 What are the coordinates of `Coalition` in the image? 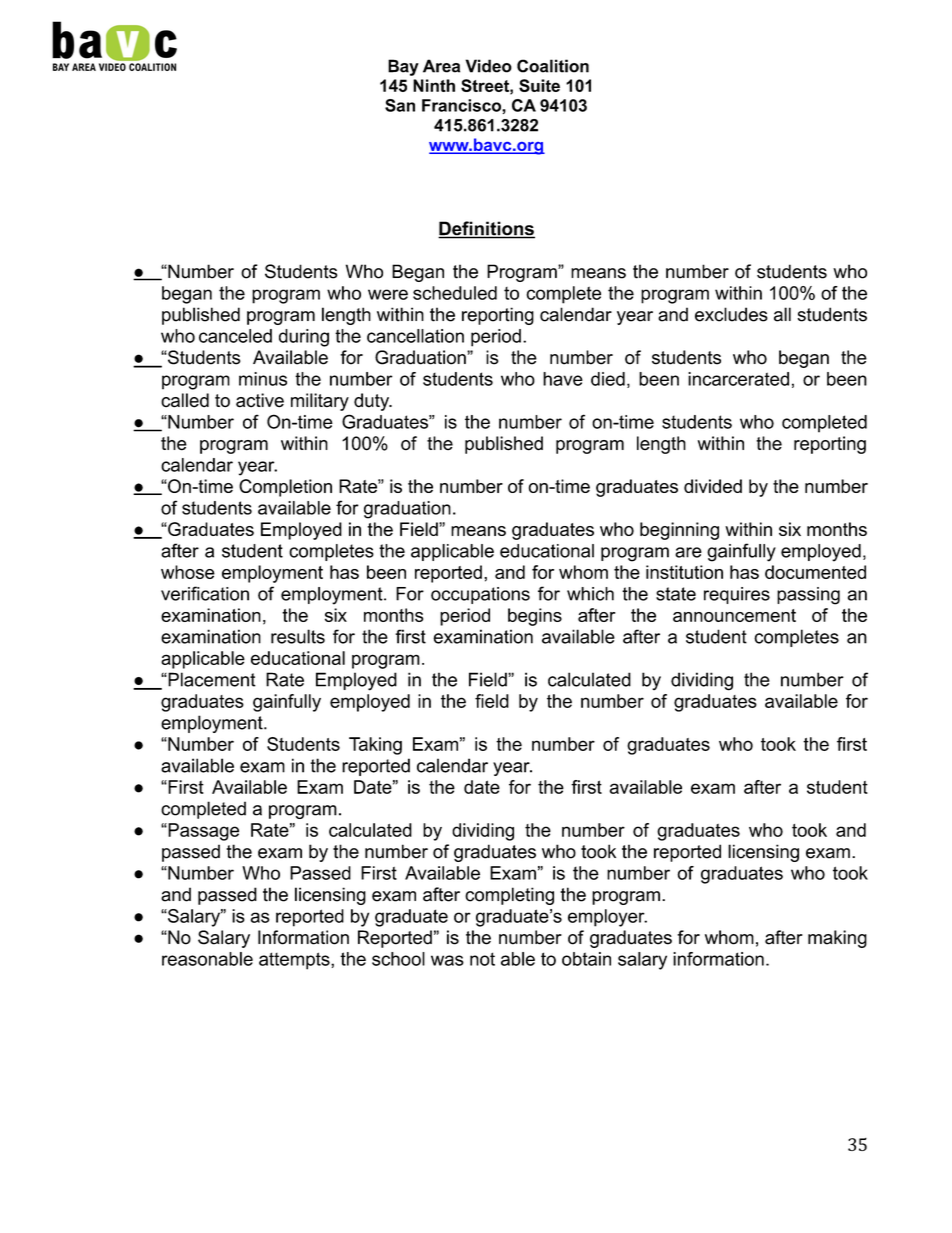 It's located at (553, 66).
